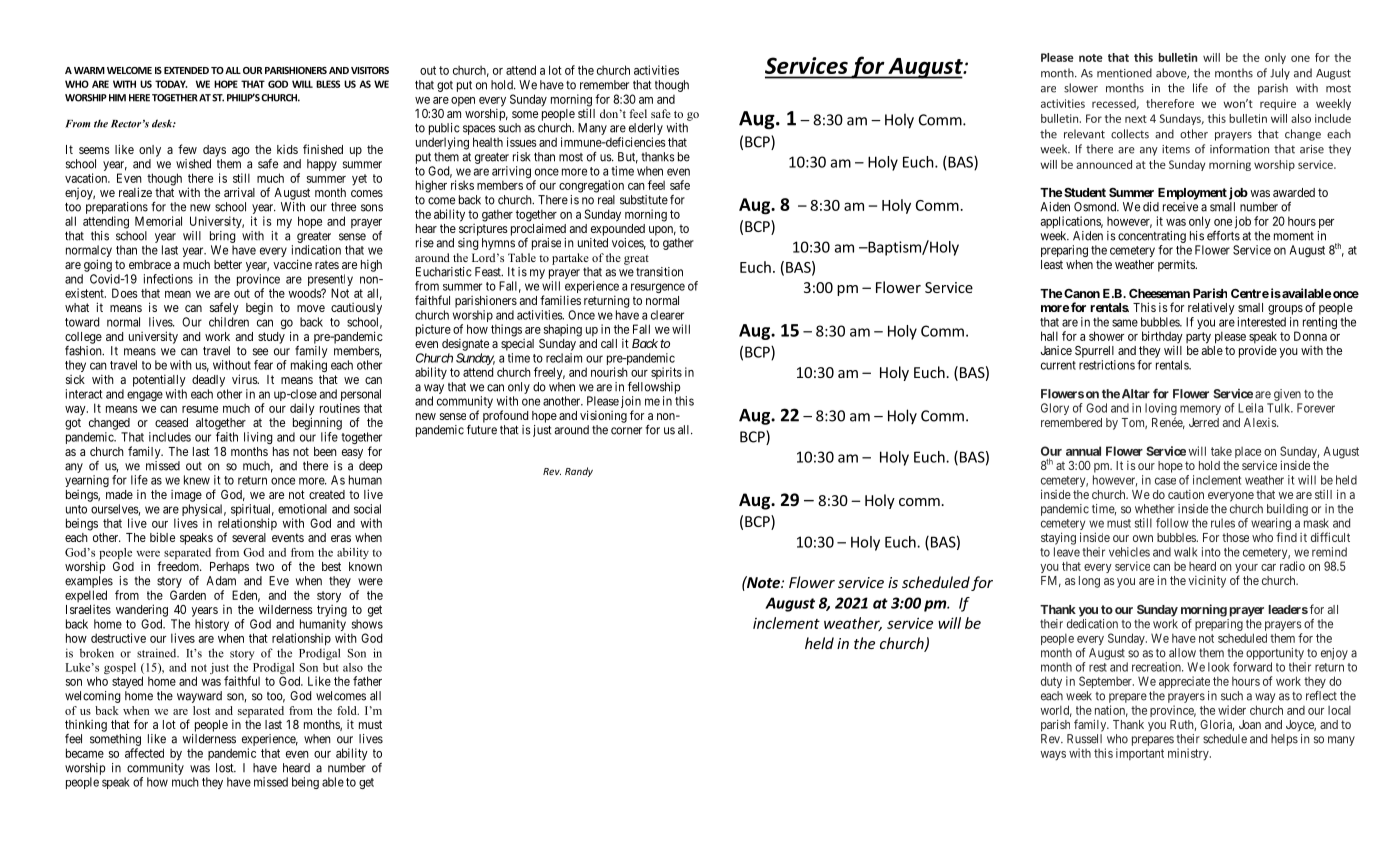  Describe the element at coordinates (1172, 73) in the screenshot. I see `above` at that location.
